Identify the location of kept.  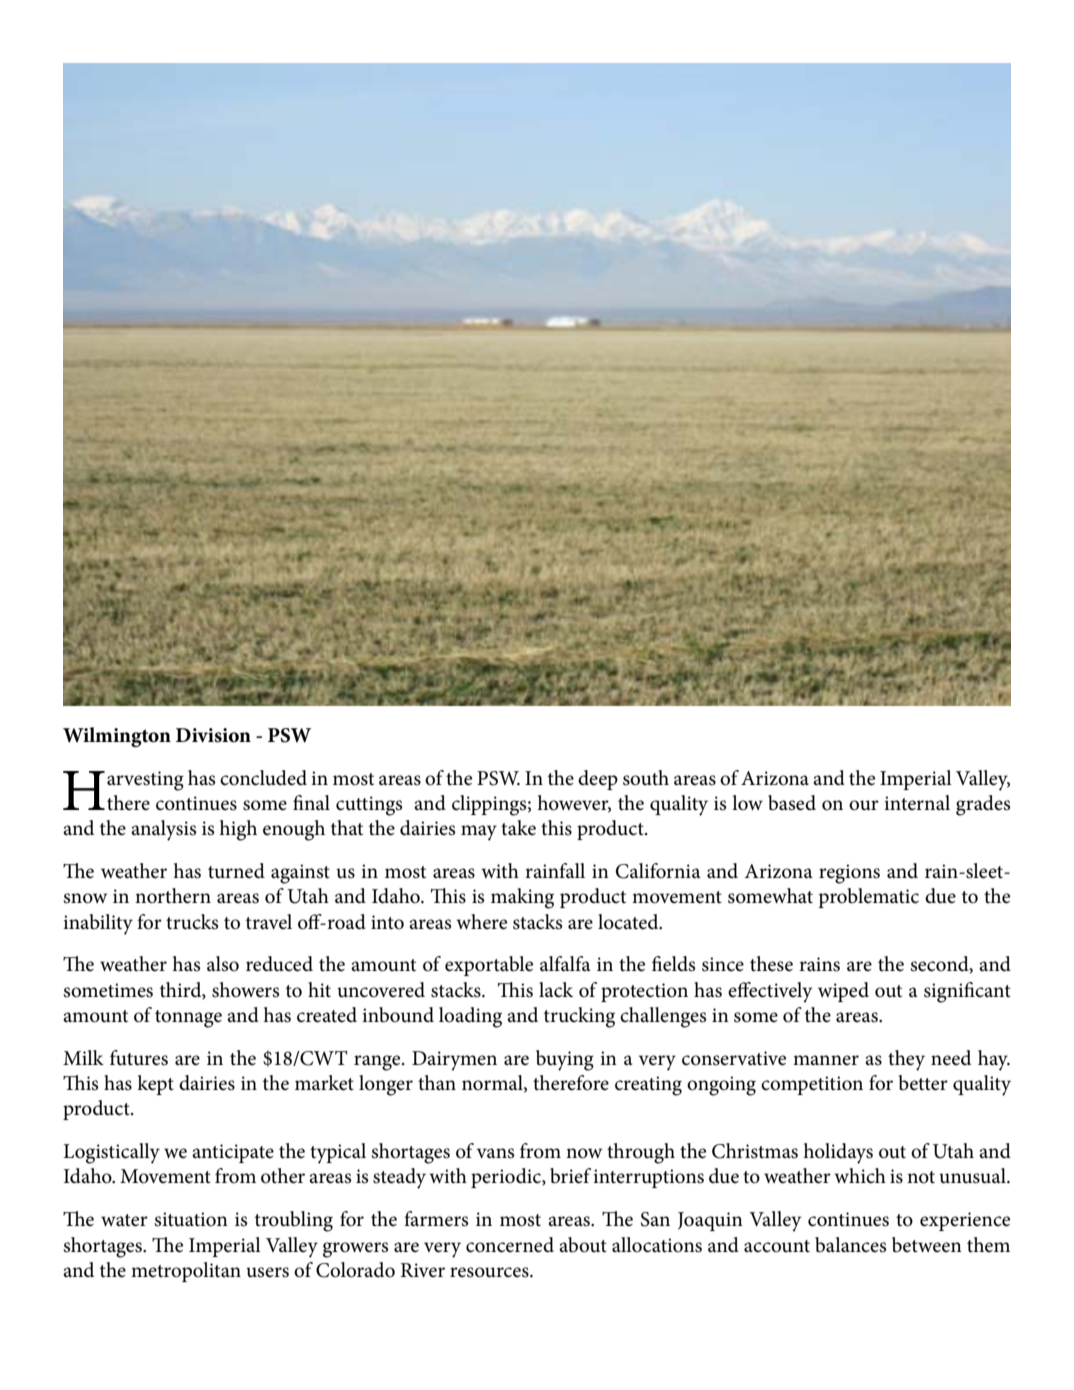
(155, 1085).
